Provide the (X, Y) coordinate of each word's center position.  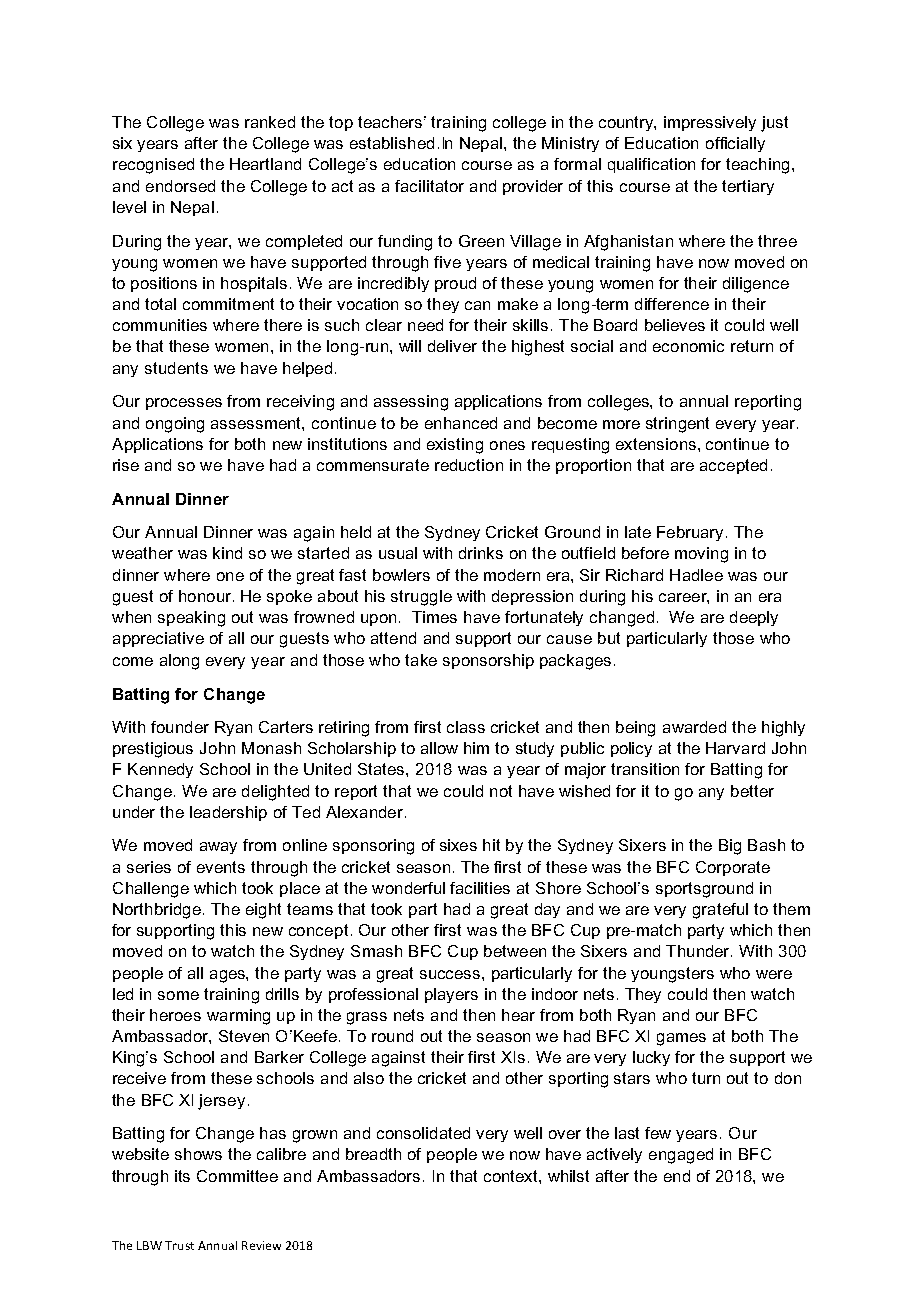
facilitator (429, 186)
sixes (458, 845)
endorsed (180, 186)
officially (735, 144)
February (692, 533)
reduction (469, 465)
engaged (681, 1156)
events (221, 867)
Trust (179, 1245)
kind (227, 553)
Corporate (733, 868)
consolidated (423, 1133)
